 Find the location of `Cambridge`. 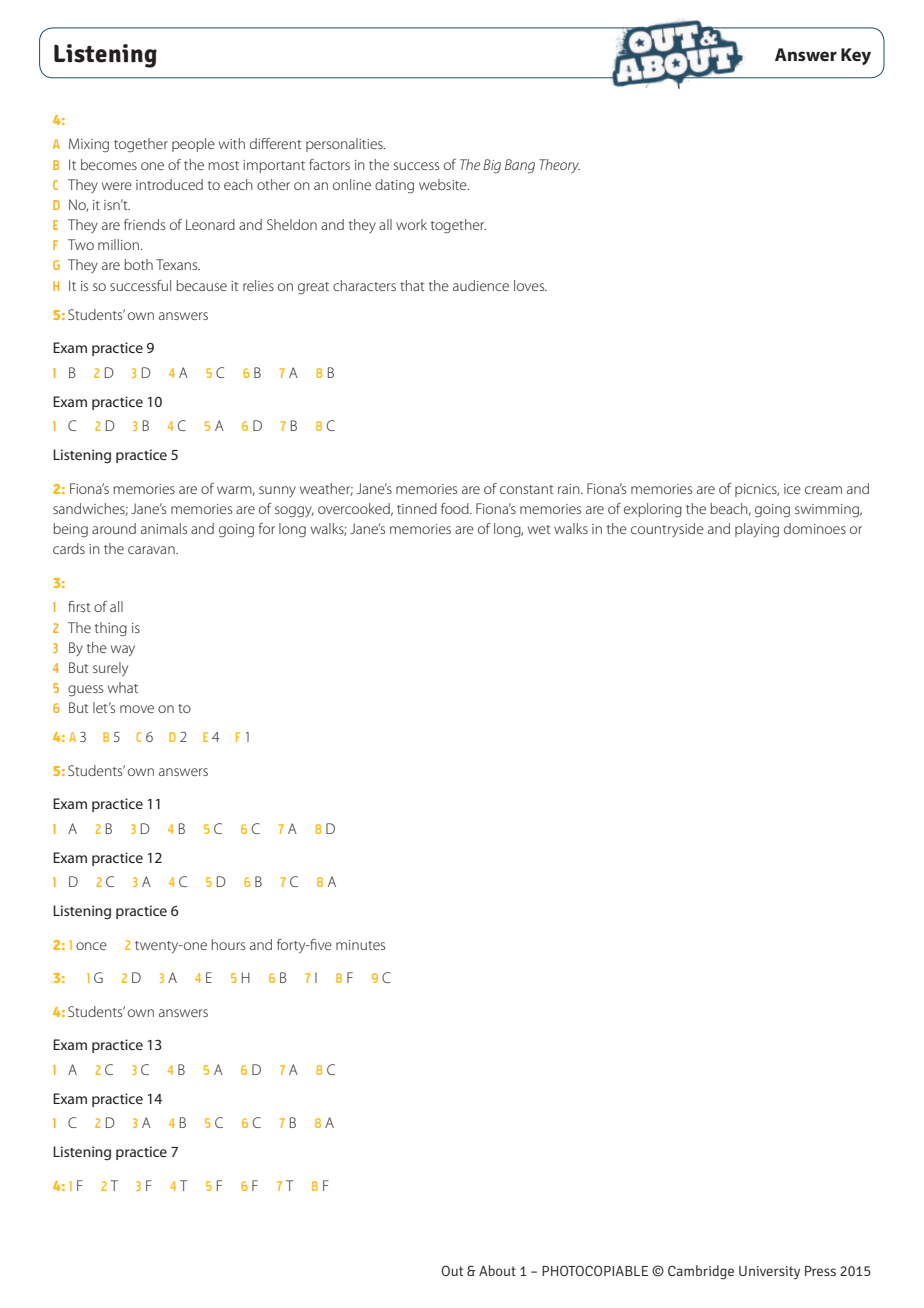

Cambridge is located at coordinates (701, 1272).
